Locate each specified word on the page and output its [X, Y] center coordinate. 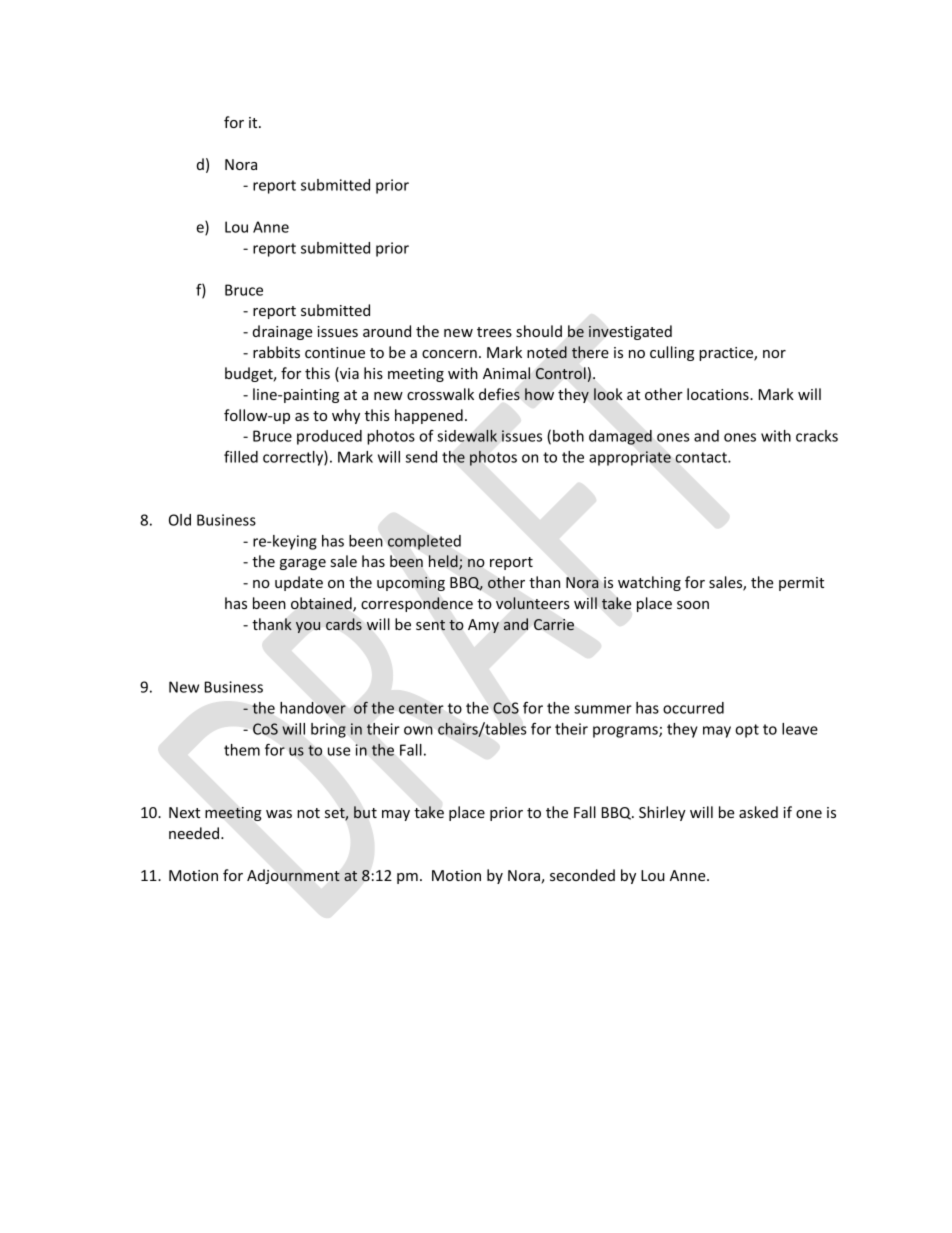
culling [672, 353]
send [421, 457]
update [299, 583]
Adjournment [293, 876]
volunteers [532, 603]
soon [693, 605]
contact [702, 457]
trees [494, 332]
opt [747, 731]
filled [241, 457]
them [242, 750]
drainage [282, 332]
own [418, 730]
